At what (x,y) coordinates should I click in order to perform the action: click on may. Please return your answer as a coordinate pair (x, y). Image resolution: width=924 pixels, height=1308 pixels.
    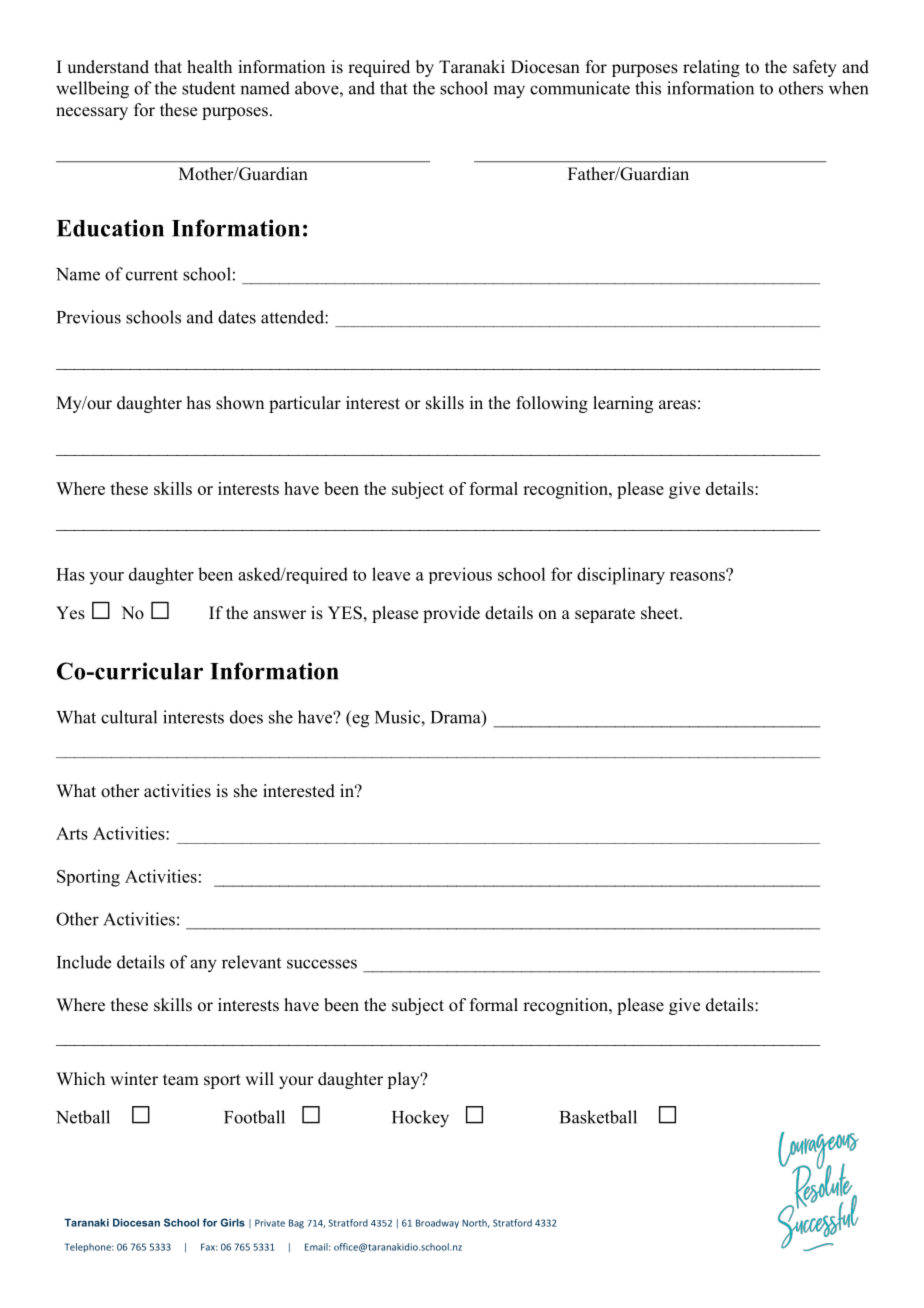
    Looking at the image, I should click on (509, 92).
